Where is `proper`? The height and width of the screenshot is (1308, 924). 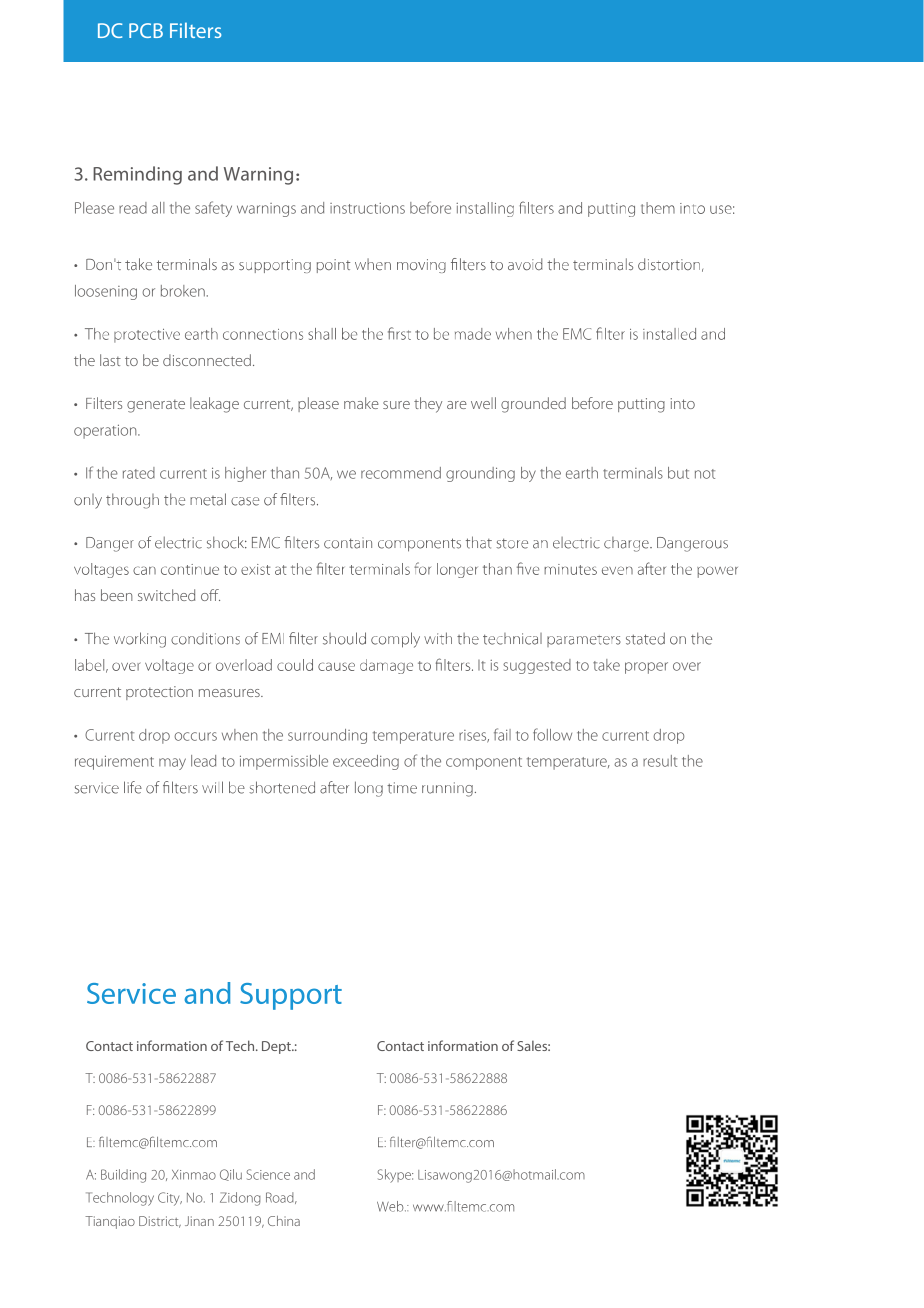 proper is located at coordinates (646, 668).
